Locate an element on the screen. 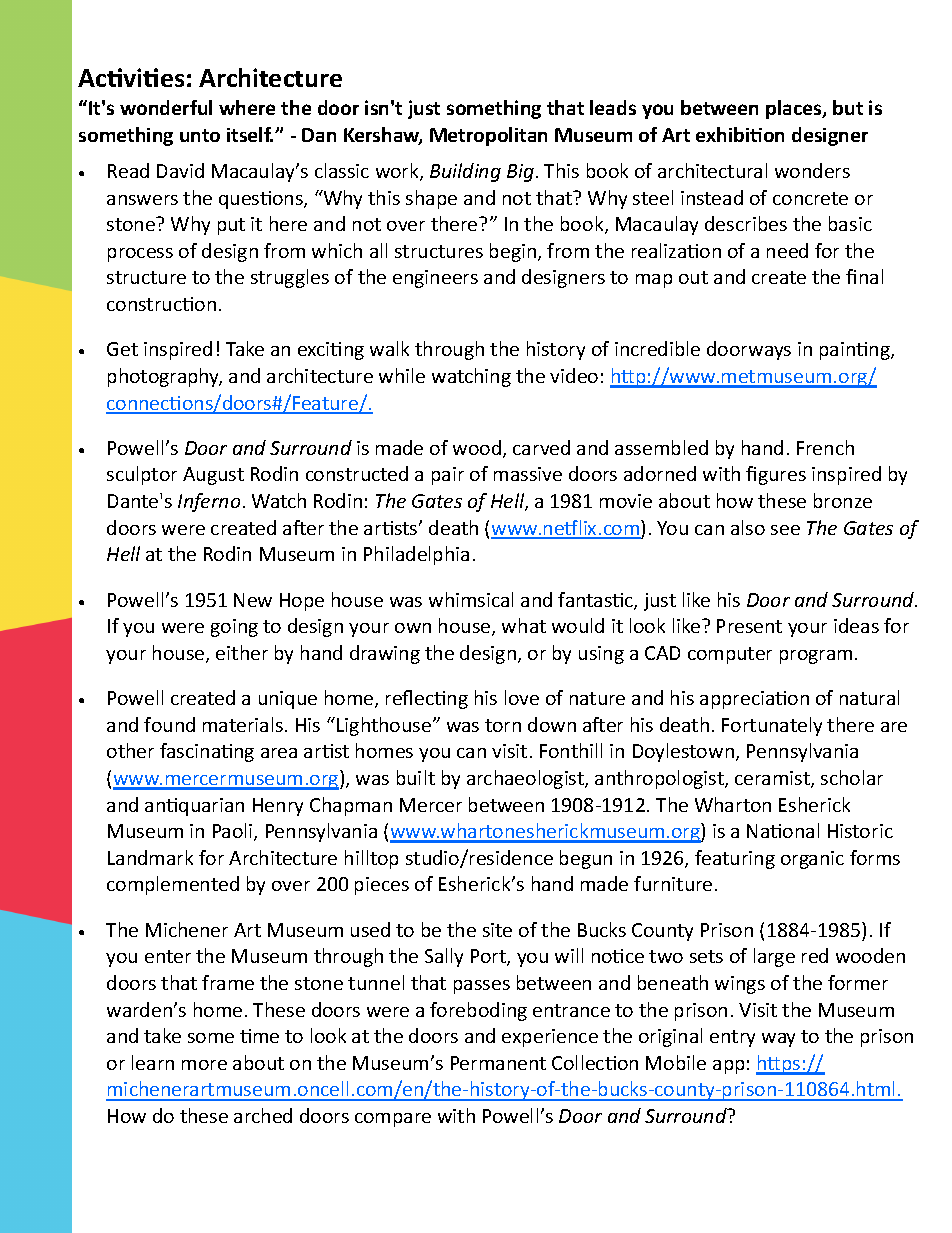  New is located at coordinates (253, 600).
